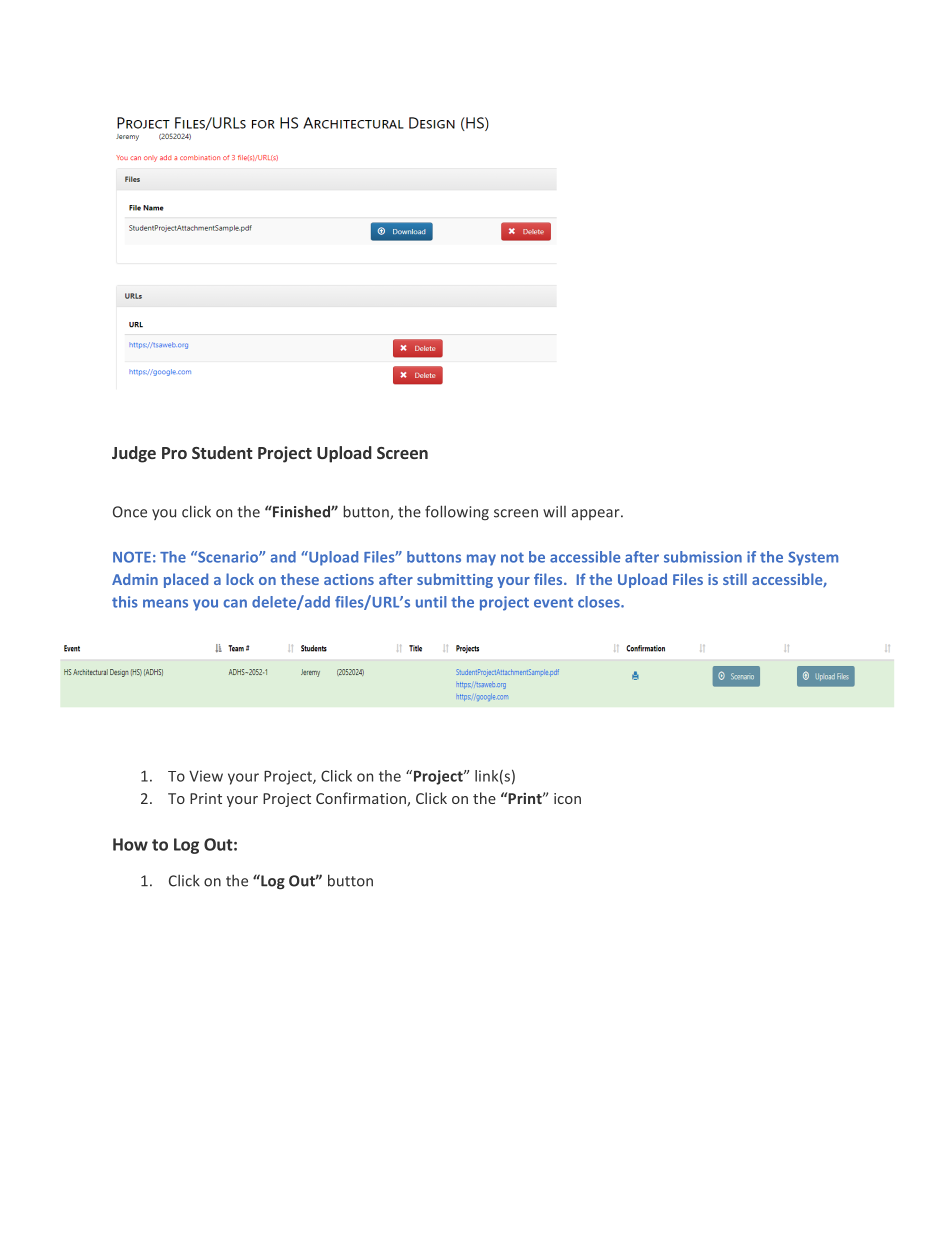 This screenshot has height=1233, width=952. What do you see at coordinates (457, 513) in the screenshot?
I see `following` at bounding box center [457, 513].
